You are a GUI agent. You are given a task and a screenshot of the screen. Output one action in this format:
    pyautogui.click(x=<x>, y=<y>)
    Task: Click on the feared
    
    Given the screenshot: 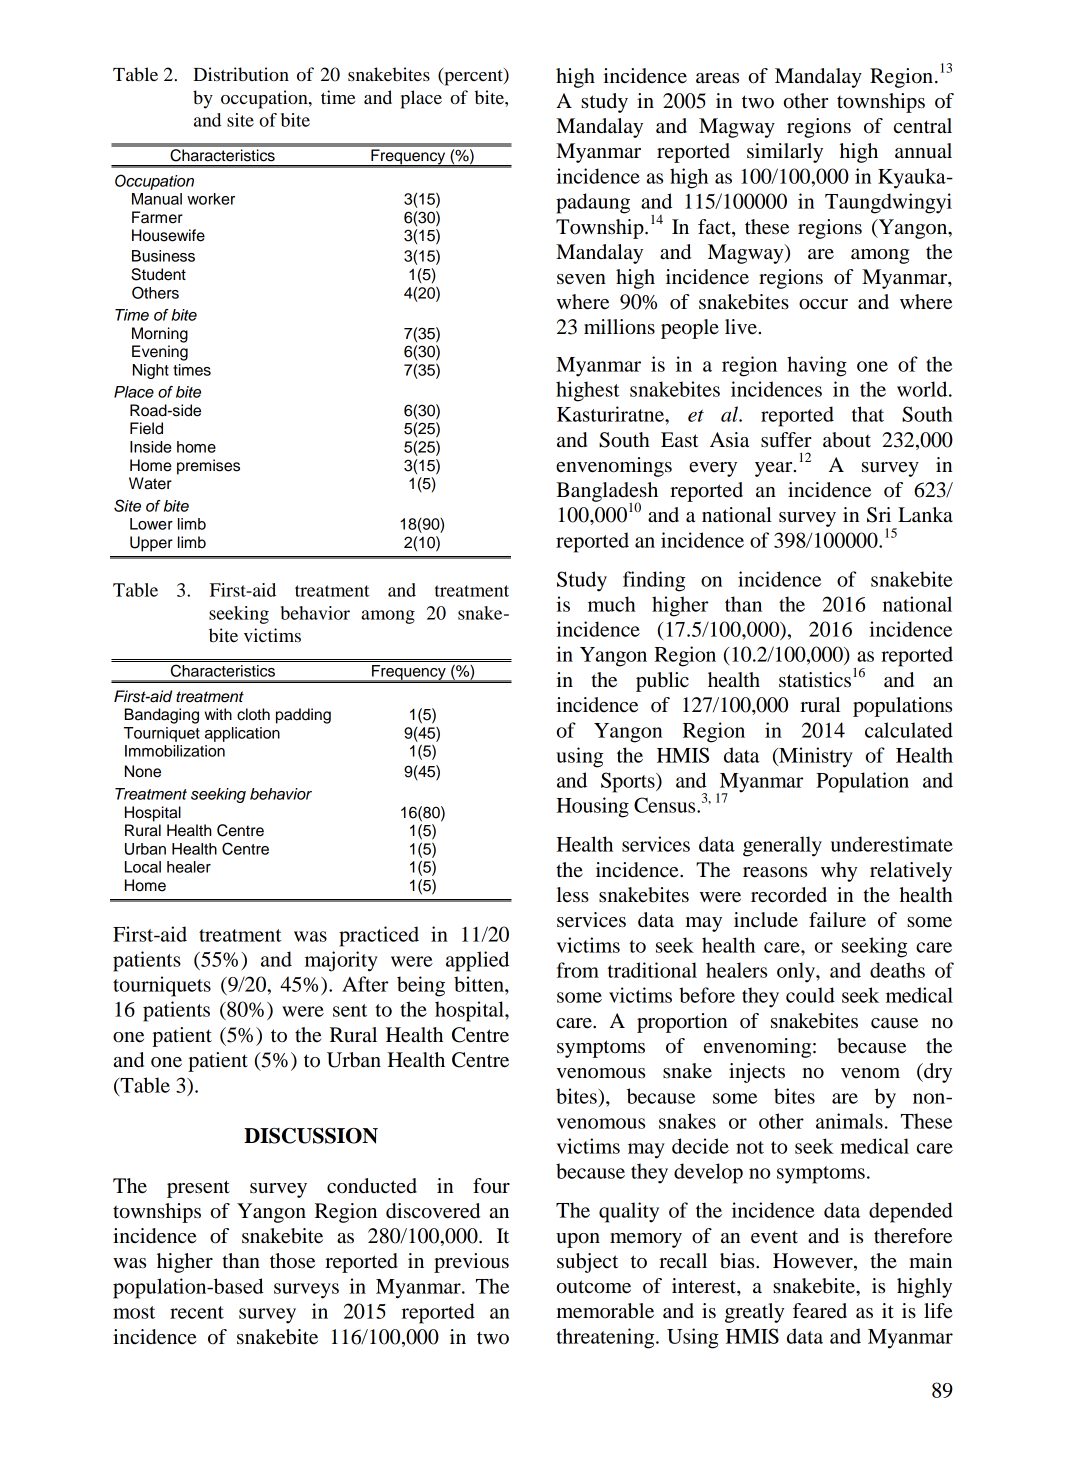 What is the action you would take?
    pyautogui.click(x=820, y=1311)
